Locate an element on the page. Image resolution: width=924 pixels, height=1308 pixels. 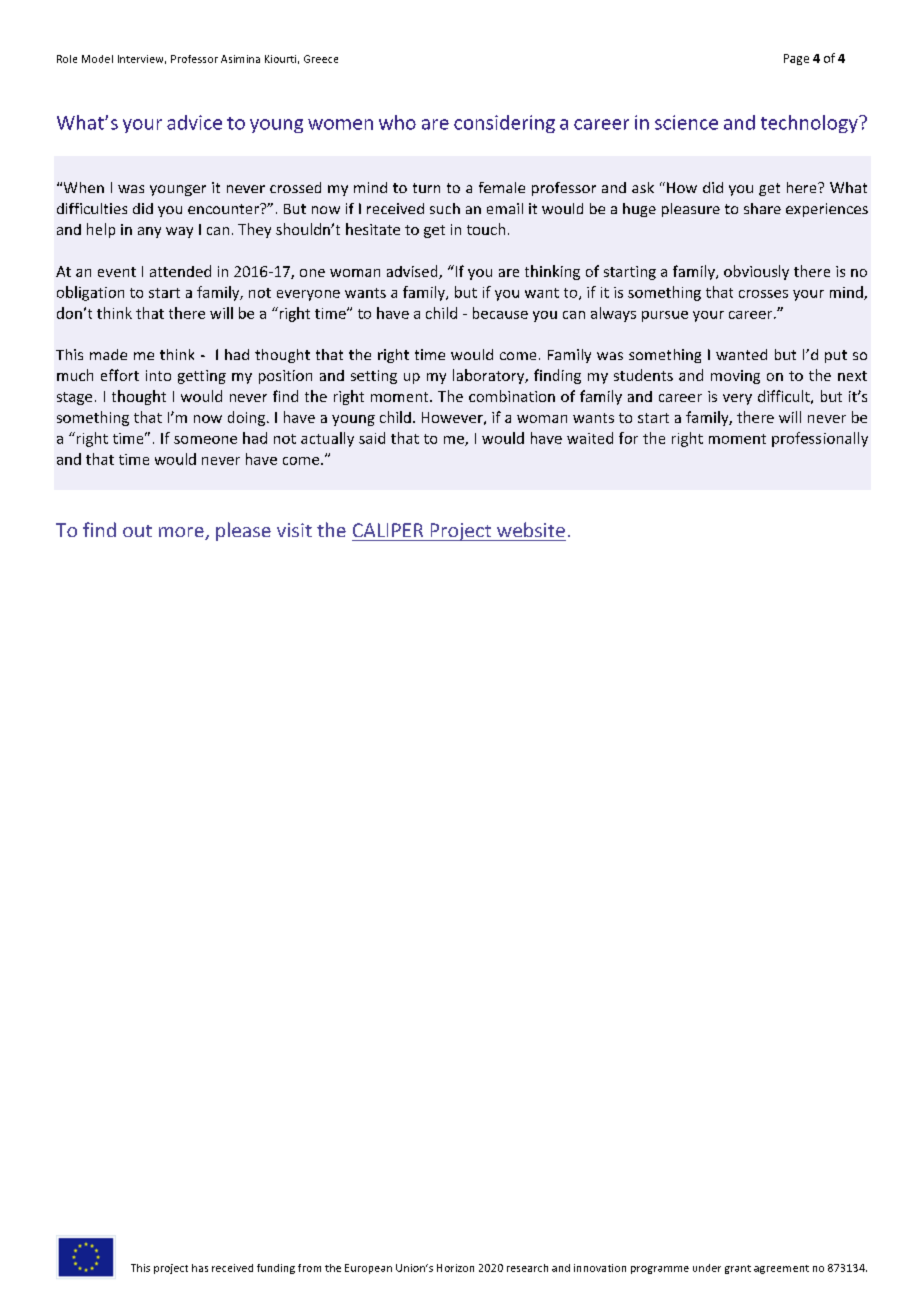
agreement is located at coordinates (781, 1269).
